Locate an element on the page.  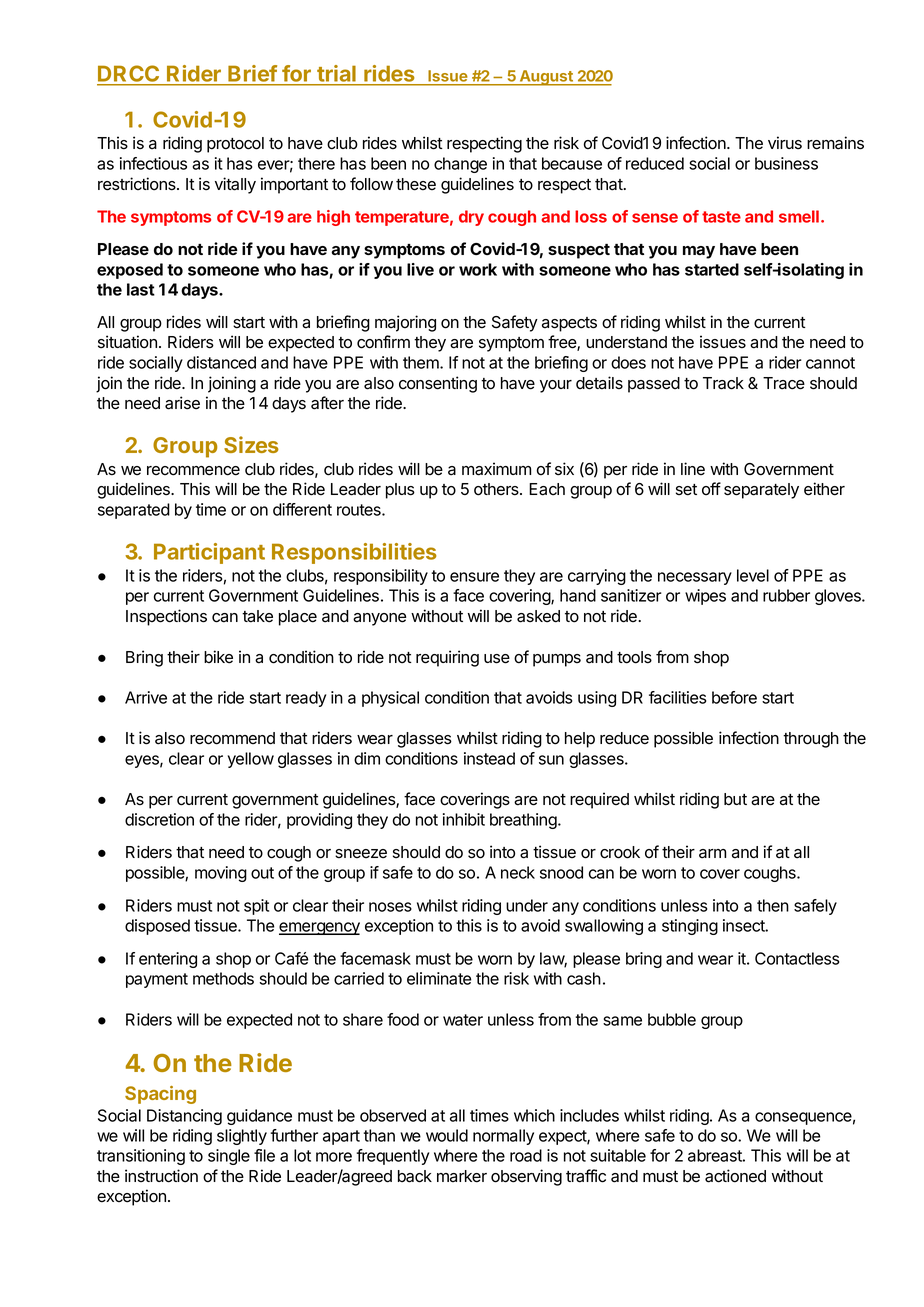
discretion is located at coordinates (159, 819).
